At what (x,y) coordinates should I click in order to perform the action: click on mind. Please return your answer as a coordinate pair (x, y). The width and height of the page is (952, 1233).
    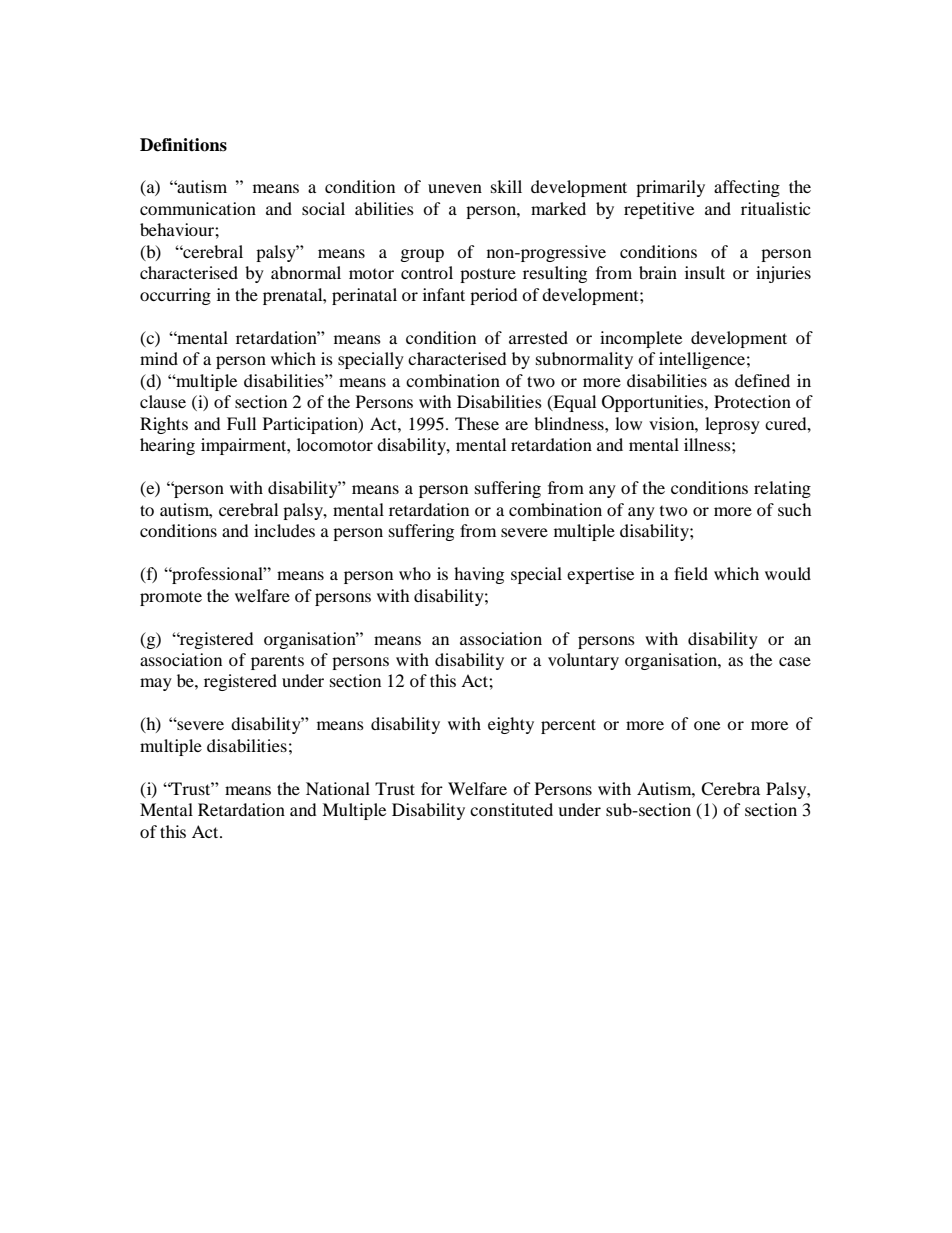
    Looking at the image, I should click on (159, 358).
